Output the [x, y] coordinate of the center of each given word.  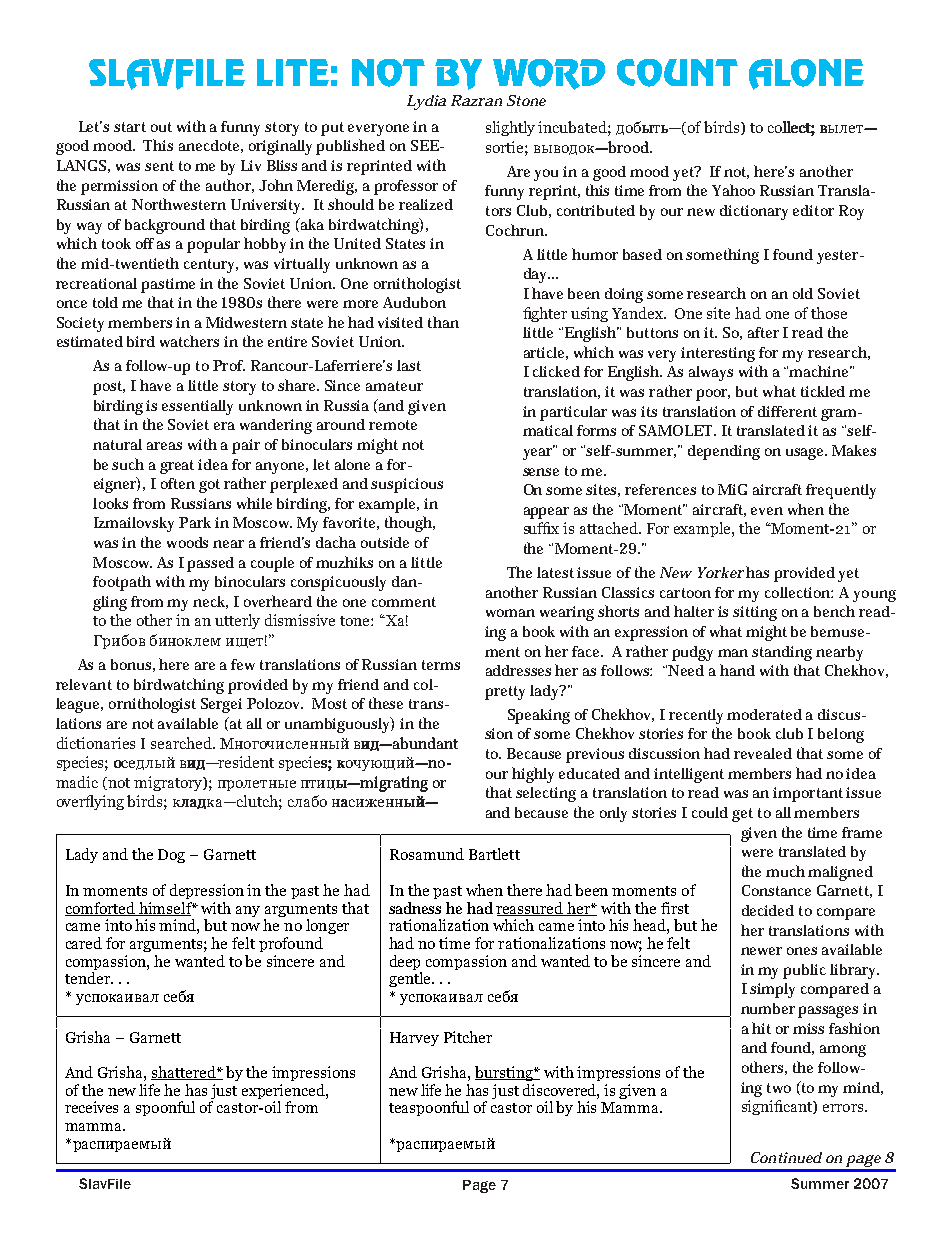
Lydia [426, 102]
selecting [546, 794]
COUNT [677, 73]
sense [541, 472]
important [808, 794]
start [130, 127]
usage [806, 454]
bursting [505, 1073]
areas [164, 446]
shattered [184, 1073]
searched [182, 743]
